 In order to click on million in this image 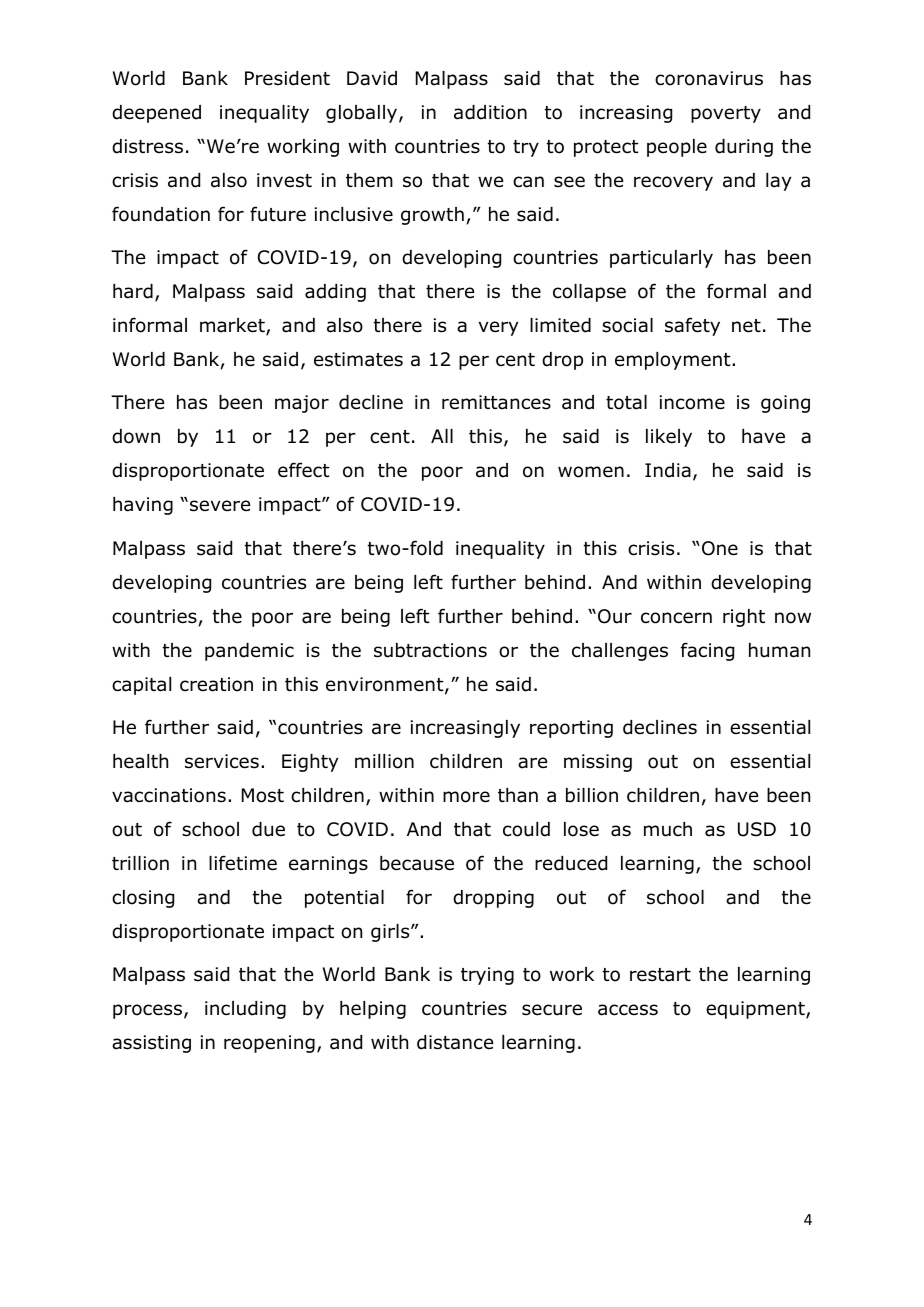, I will do `click(384, 761)`.
